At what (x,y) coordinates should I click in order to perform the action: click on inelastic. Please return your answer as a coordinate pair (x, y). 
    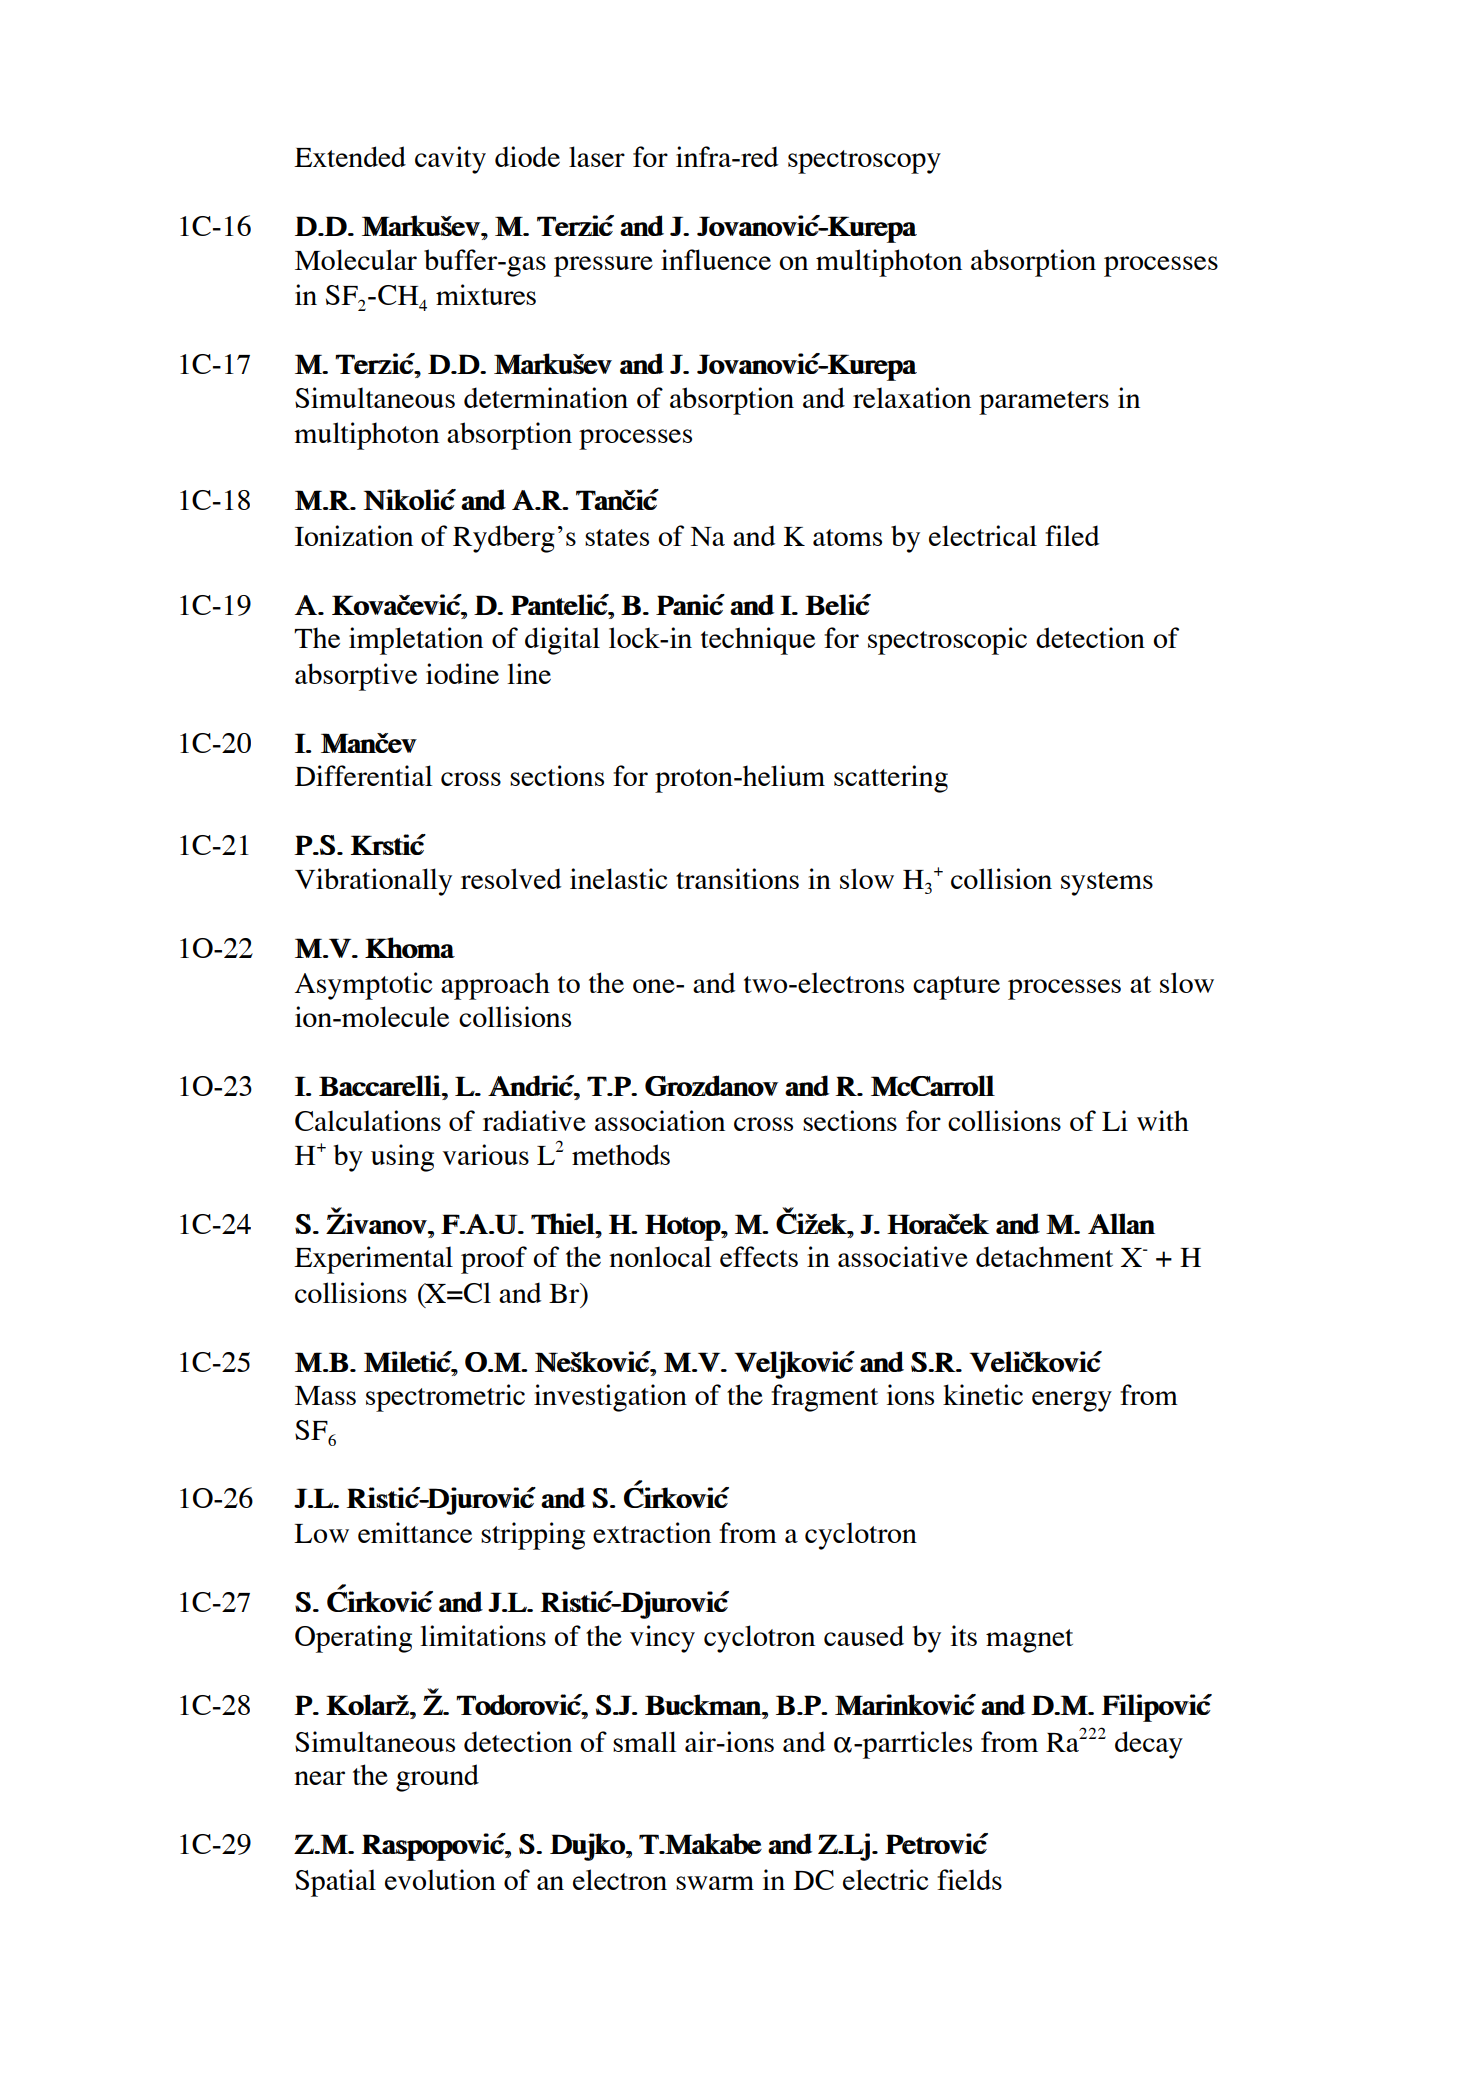
    Looking at the image, I should click on (619, 878).
